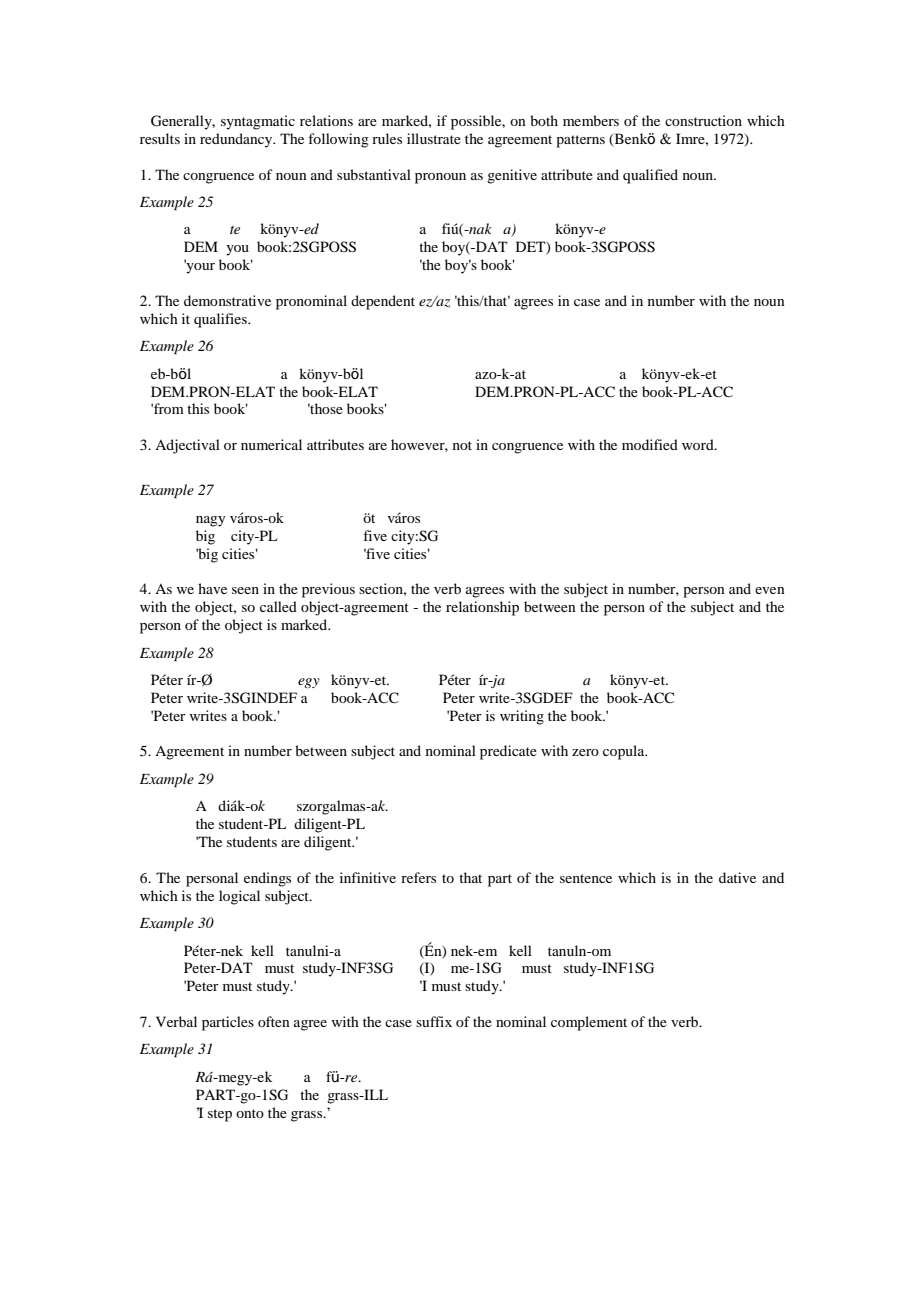 This screenshot has height=1308, width=924. What do you see at coordinates (770, 590) in the screenshot?
I see `even` at bounding box center [770, 590].
